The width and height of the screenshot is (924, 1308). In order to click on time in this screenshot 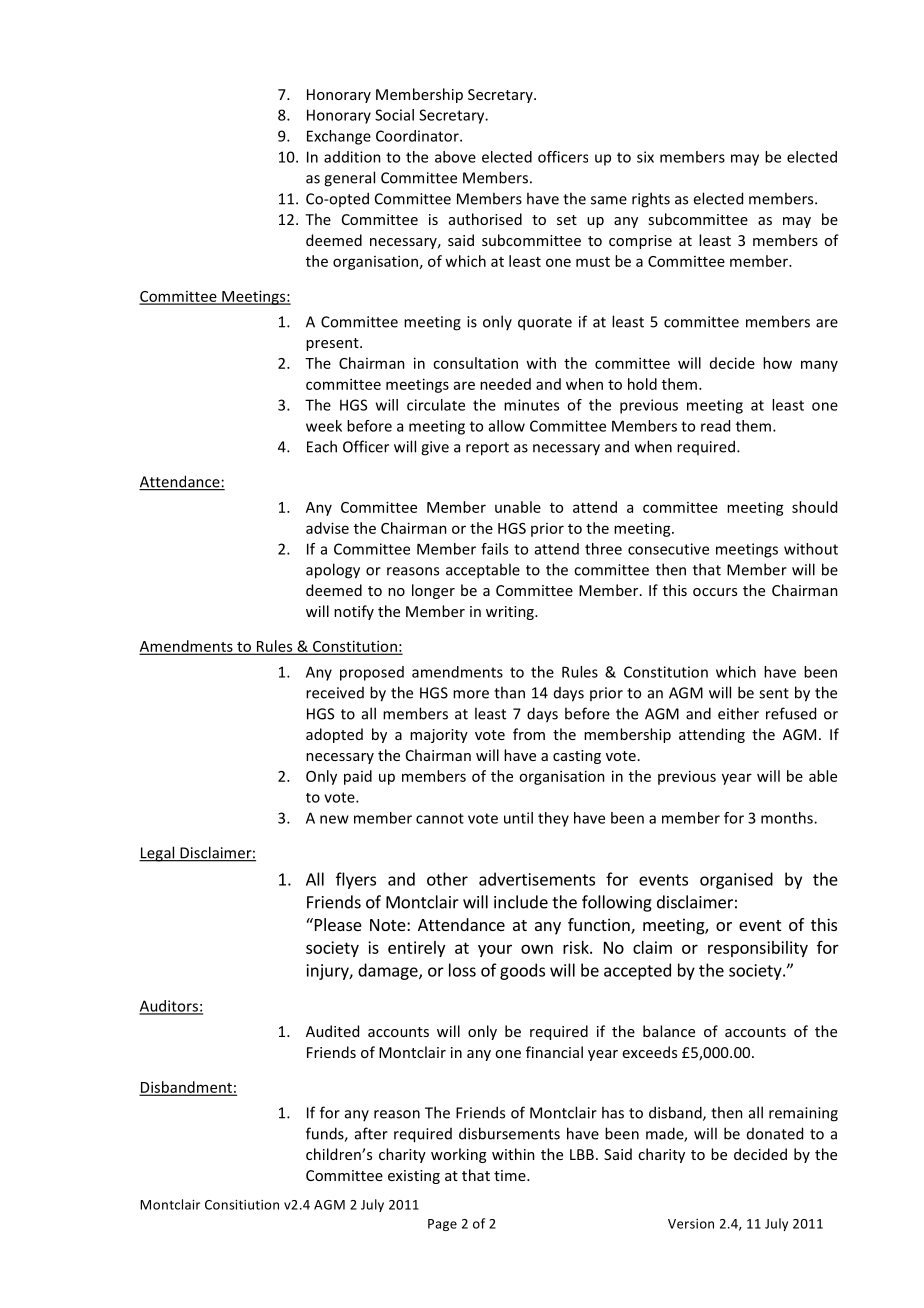, I will do `click(511, 1175)`.
